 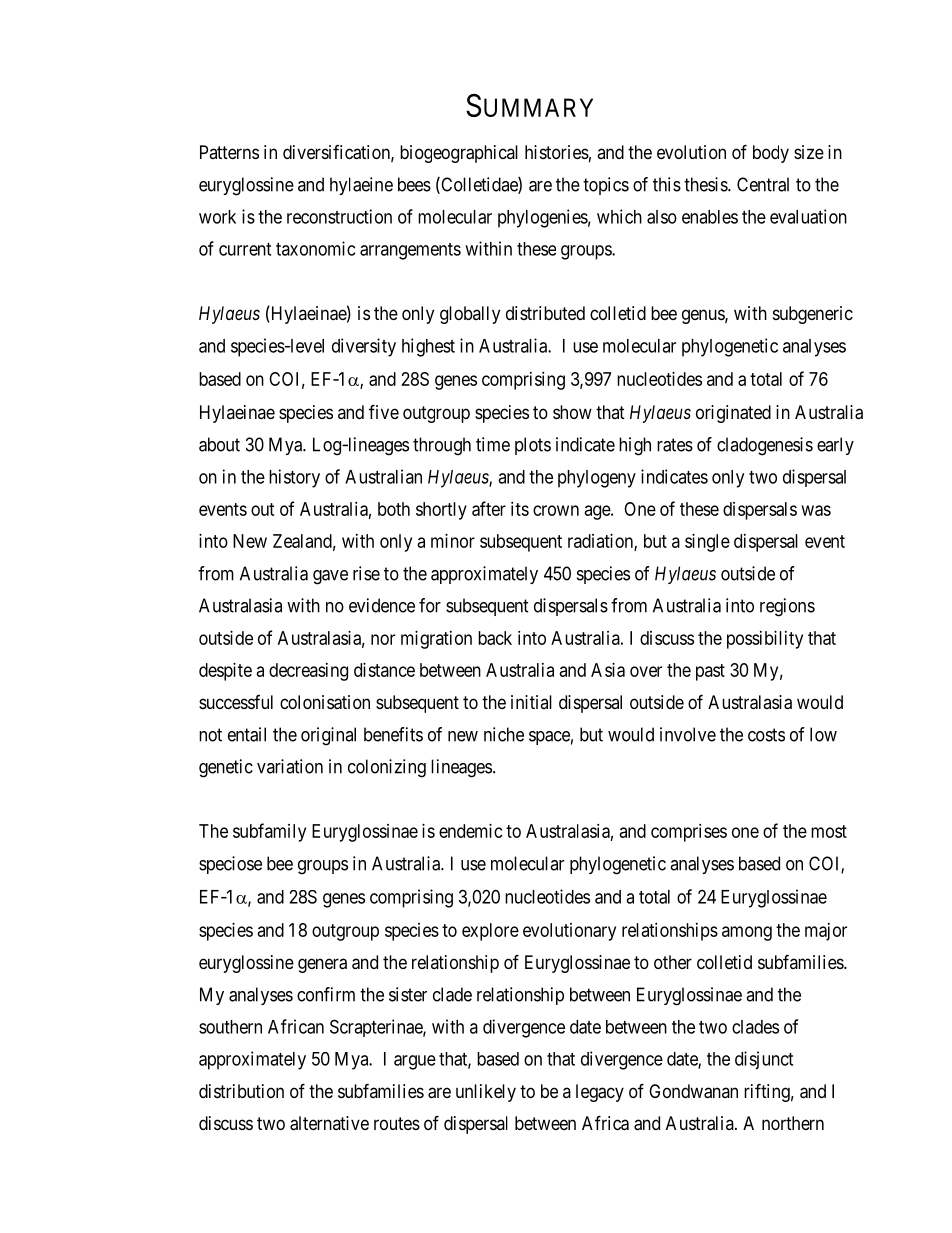 I want to click on unlikely, so click(x=486, y=1093).
